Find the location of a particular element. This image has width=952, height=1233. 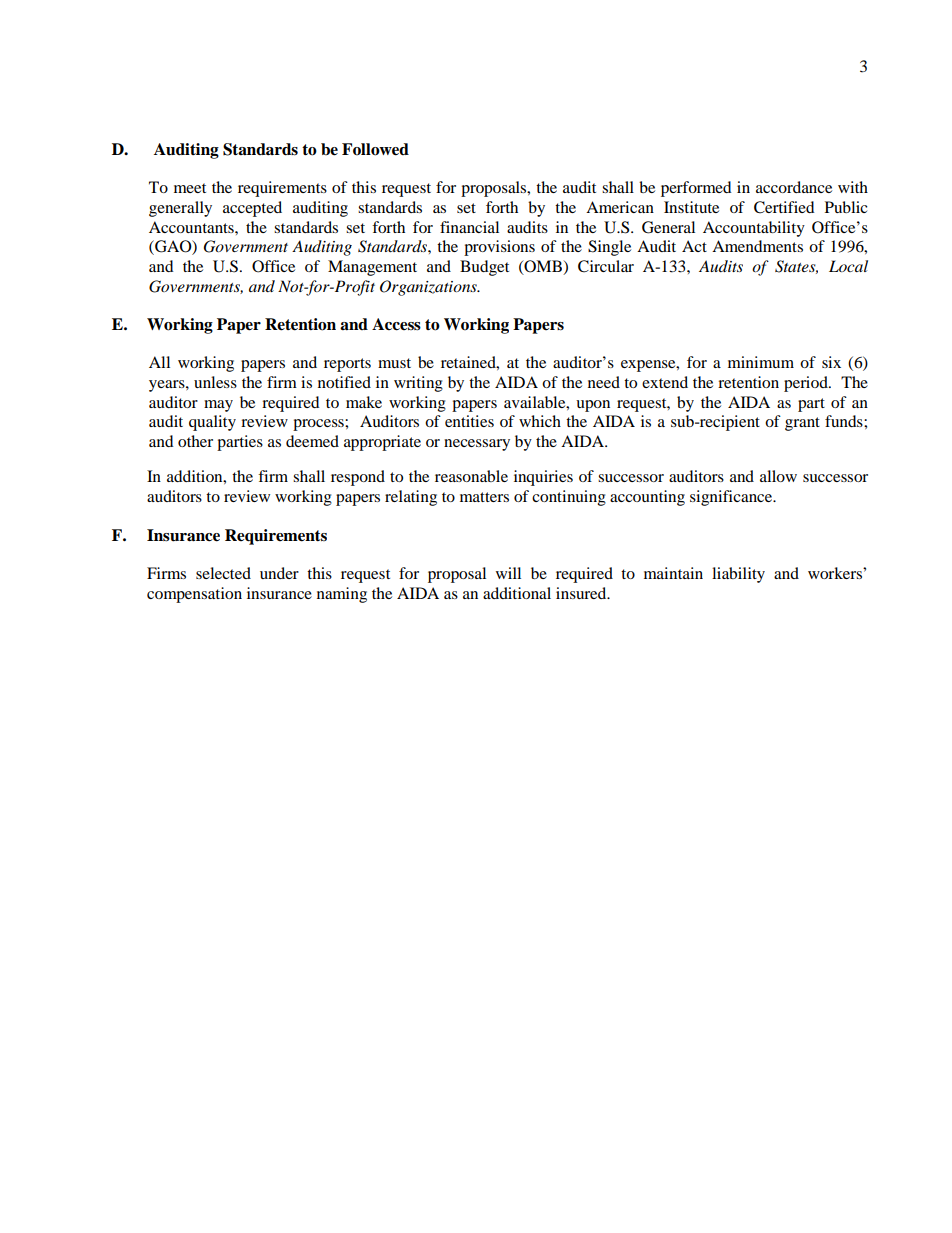

under is located at coordinates (279, 573).
